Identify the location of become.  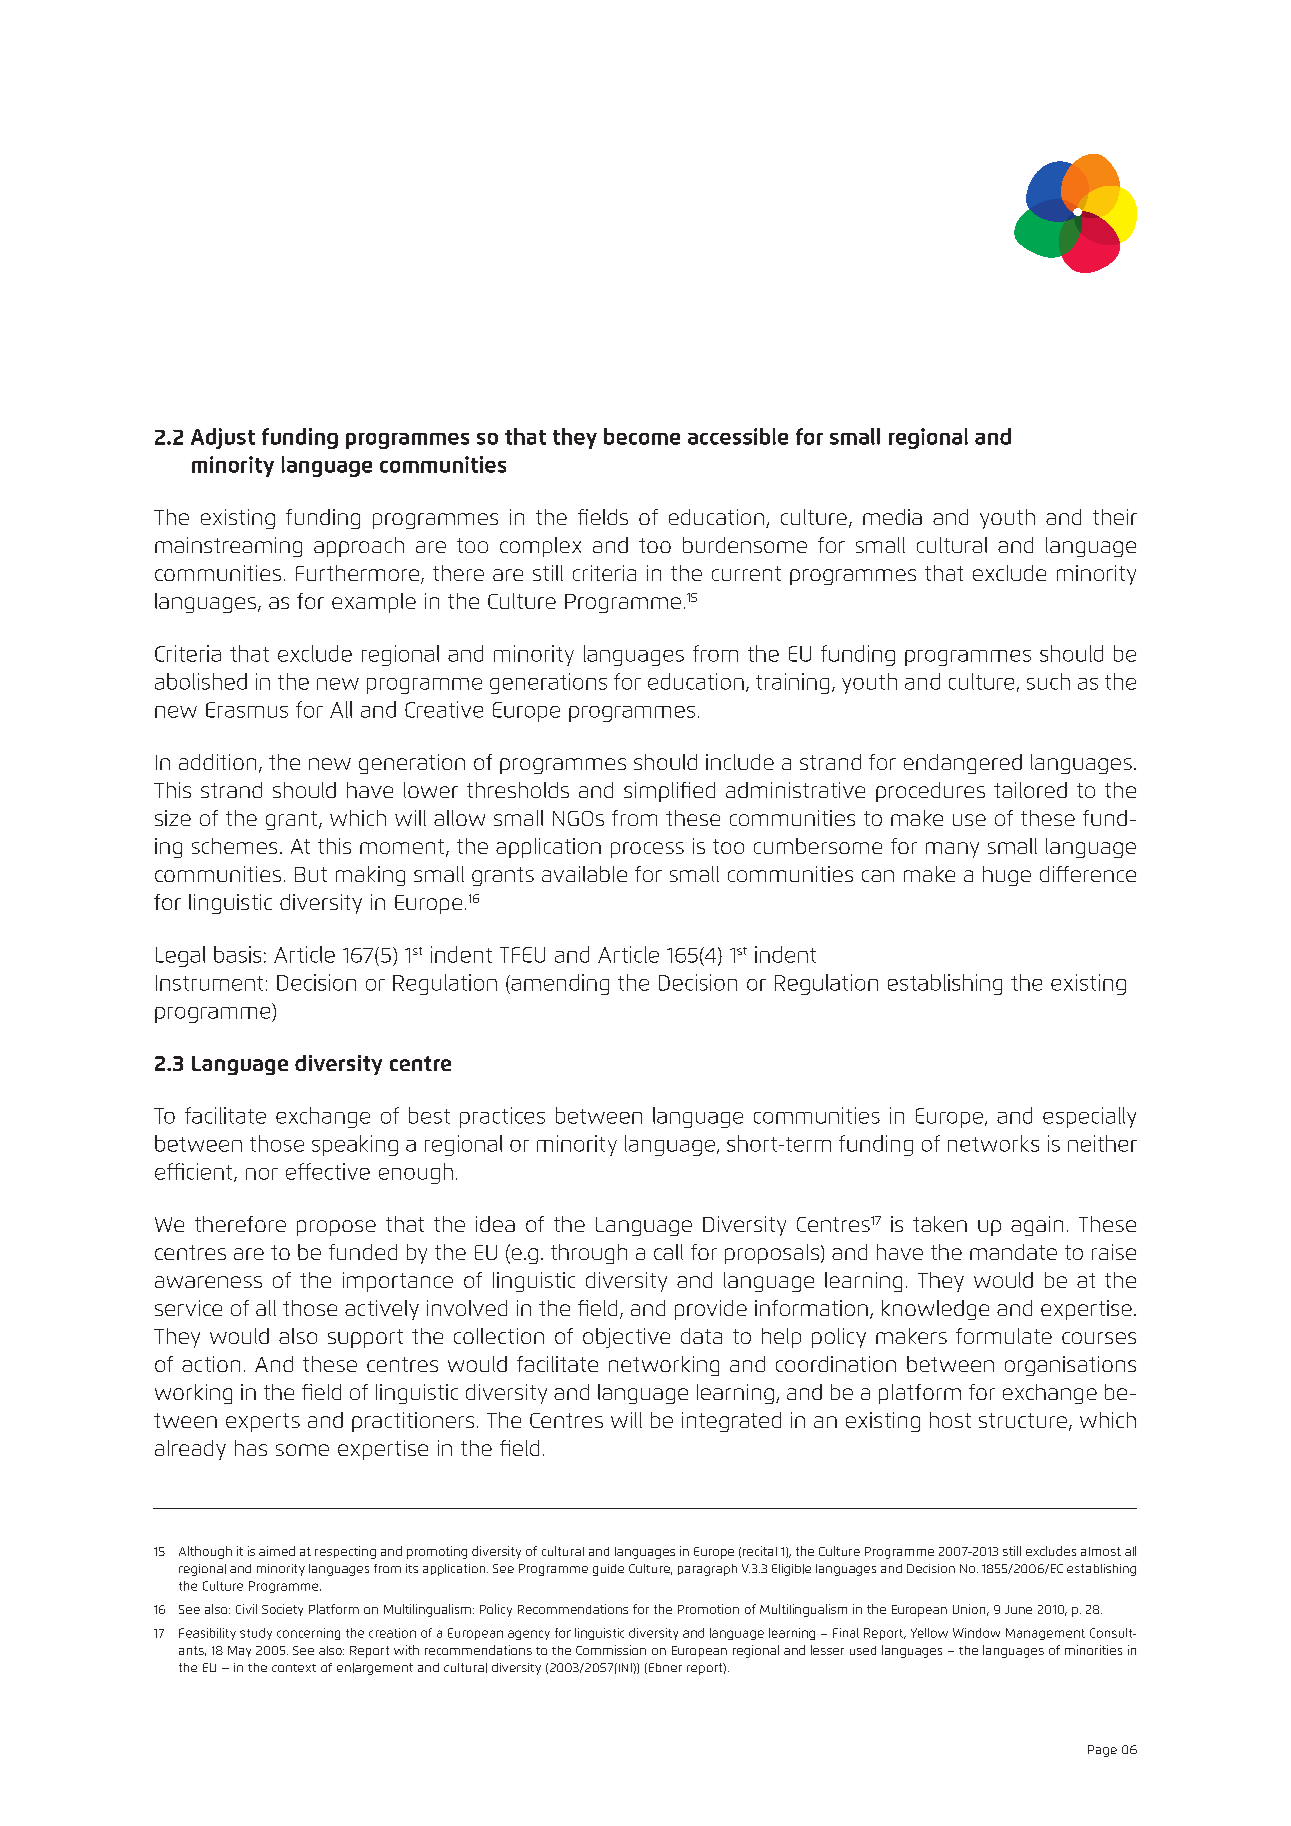
(642, 436).
